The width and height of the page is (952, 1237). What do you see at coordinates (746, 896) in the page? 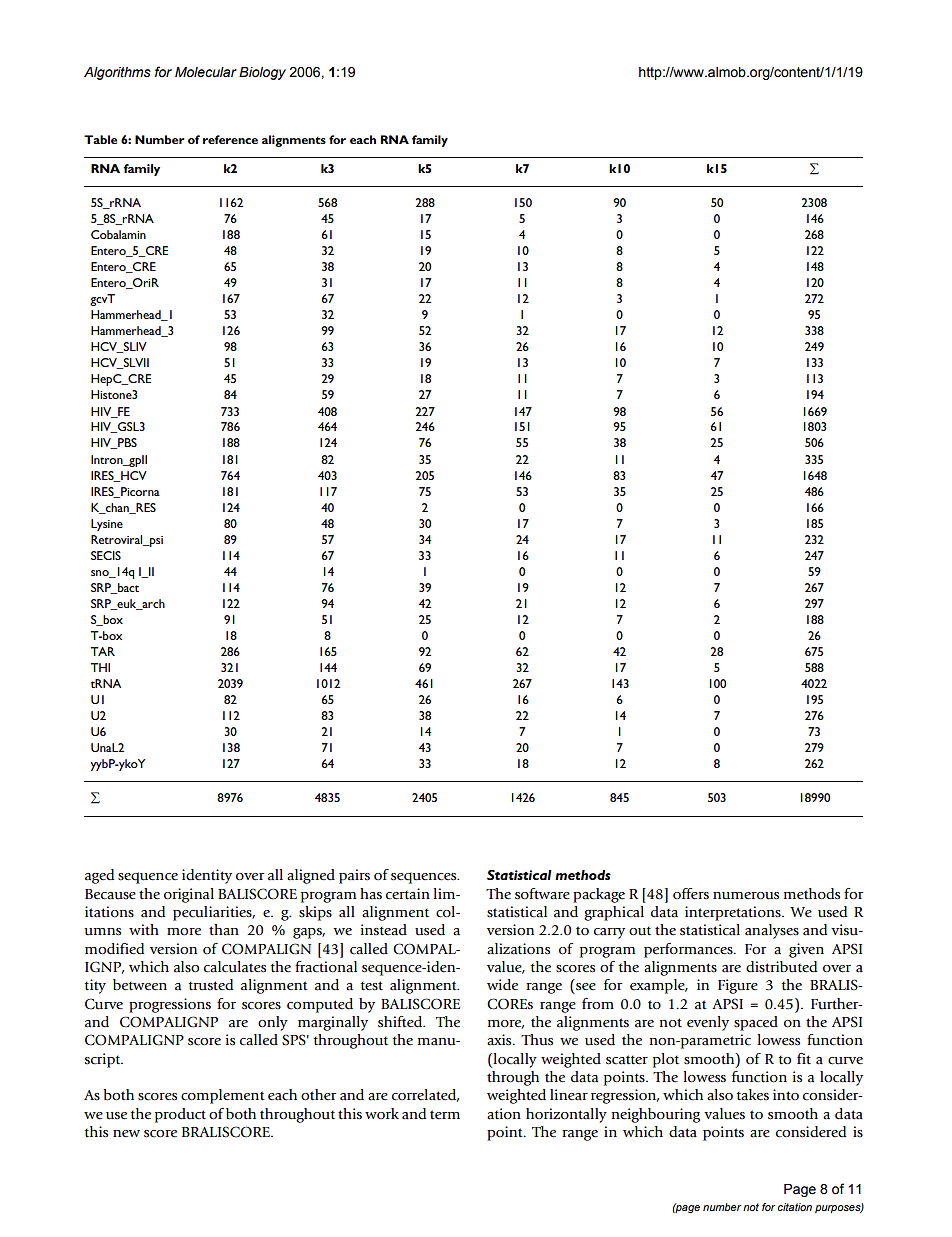
I see `numerous` at bounding box center [746, 896].
